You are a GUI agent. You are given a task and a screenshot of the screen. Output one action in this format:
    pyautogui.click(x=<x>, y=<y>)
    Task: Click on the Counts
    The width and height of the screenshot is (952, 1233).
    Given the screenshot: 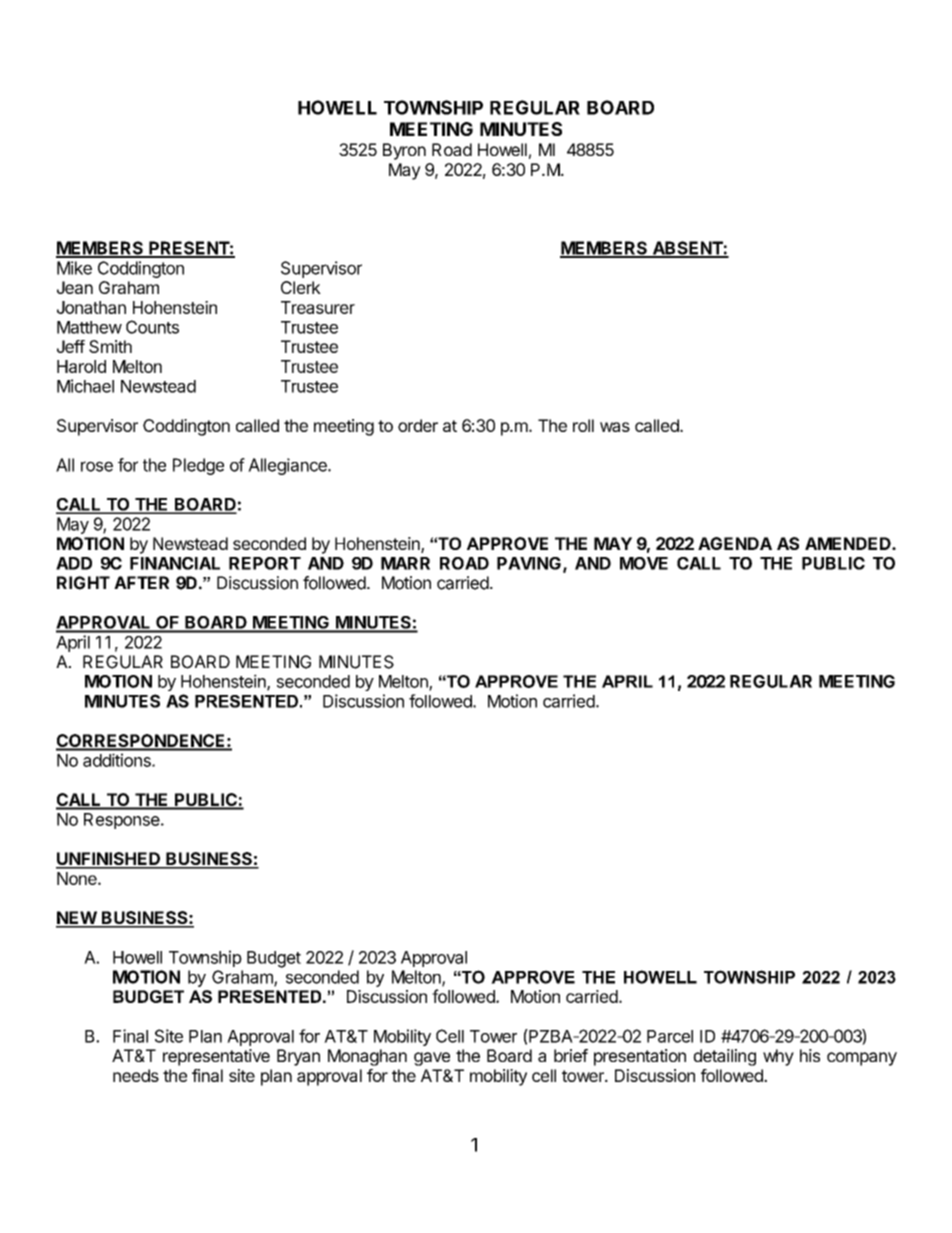 What is the action you would take?
    pyautogui.click(x=152, y=327)
